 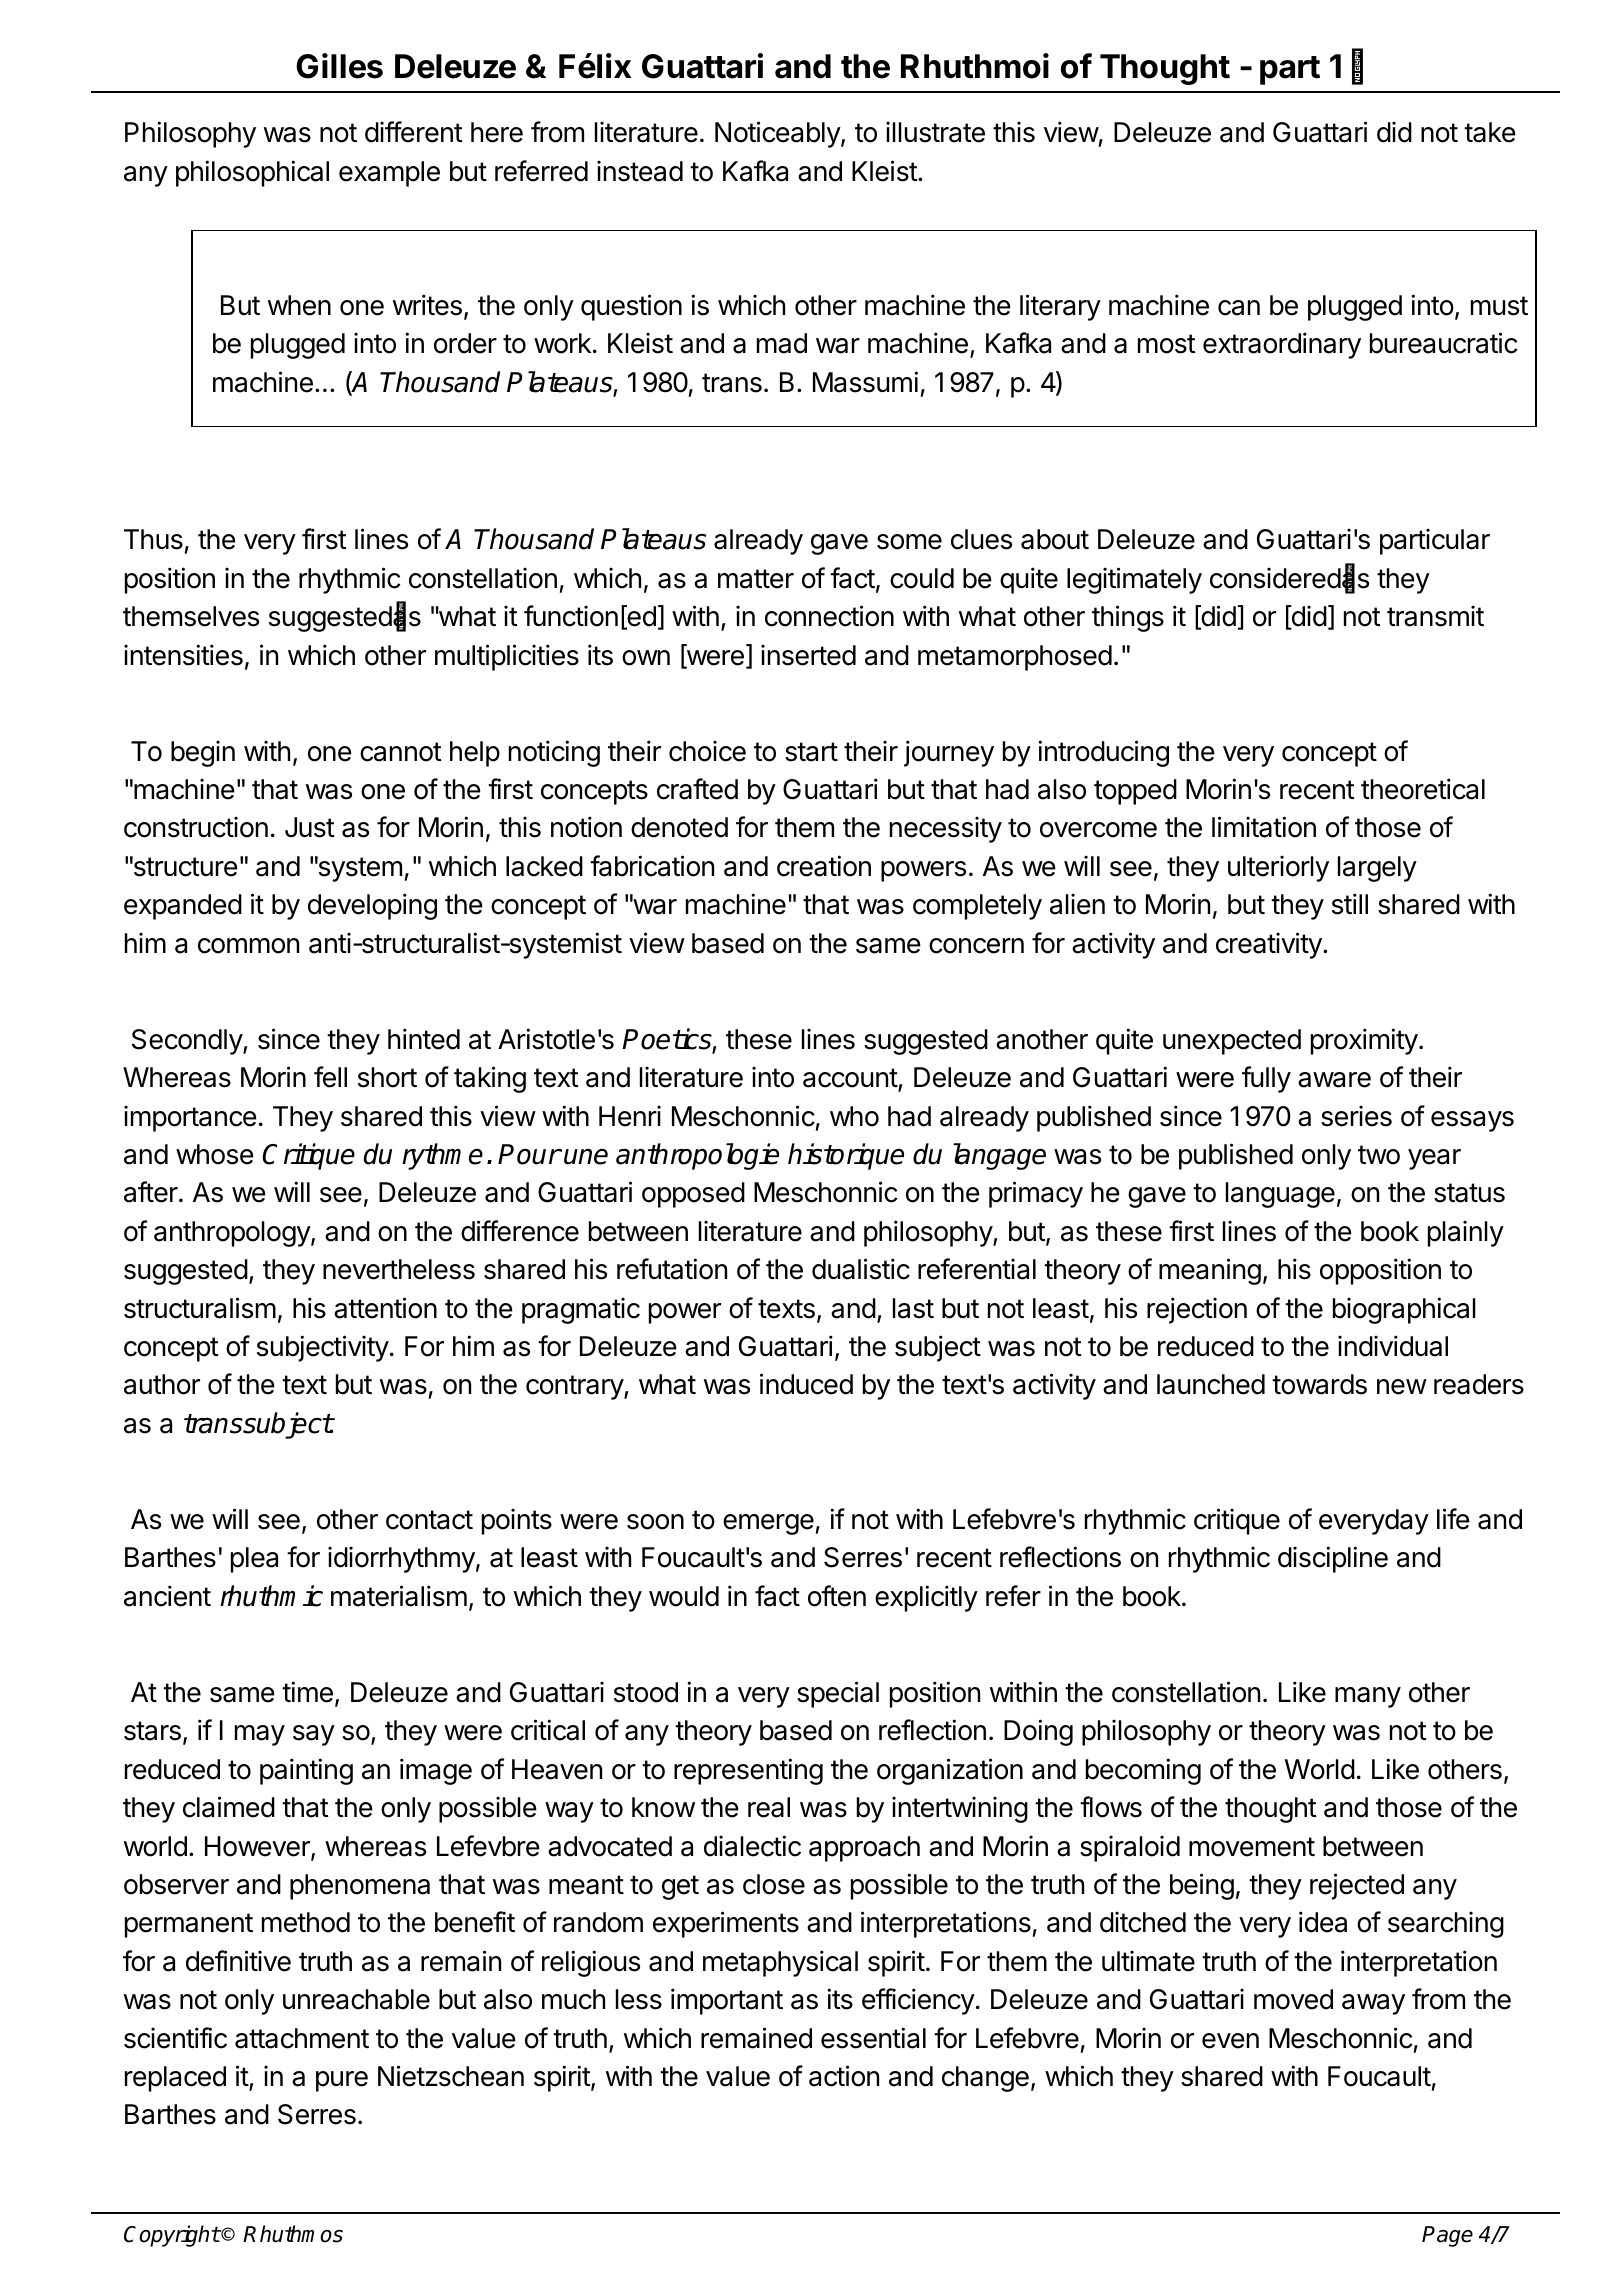 What do you see at coordinates (778, 134) in the image?
I see `Noticeably` at bounding box center [778, 134].
